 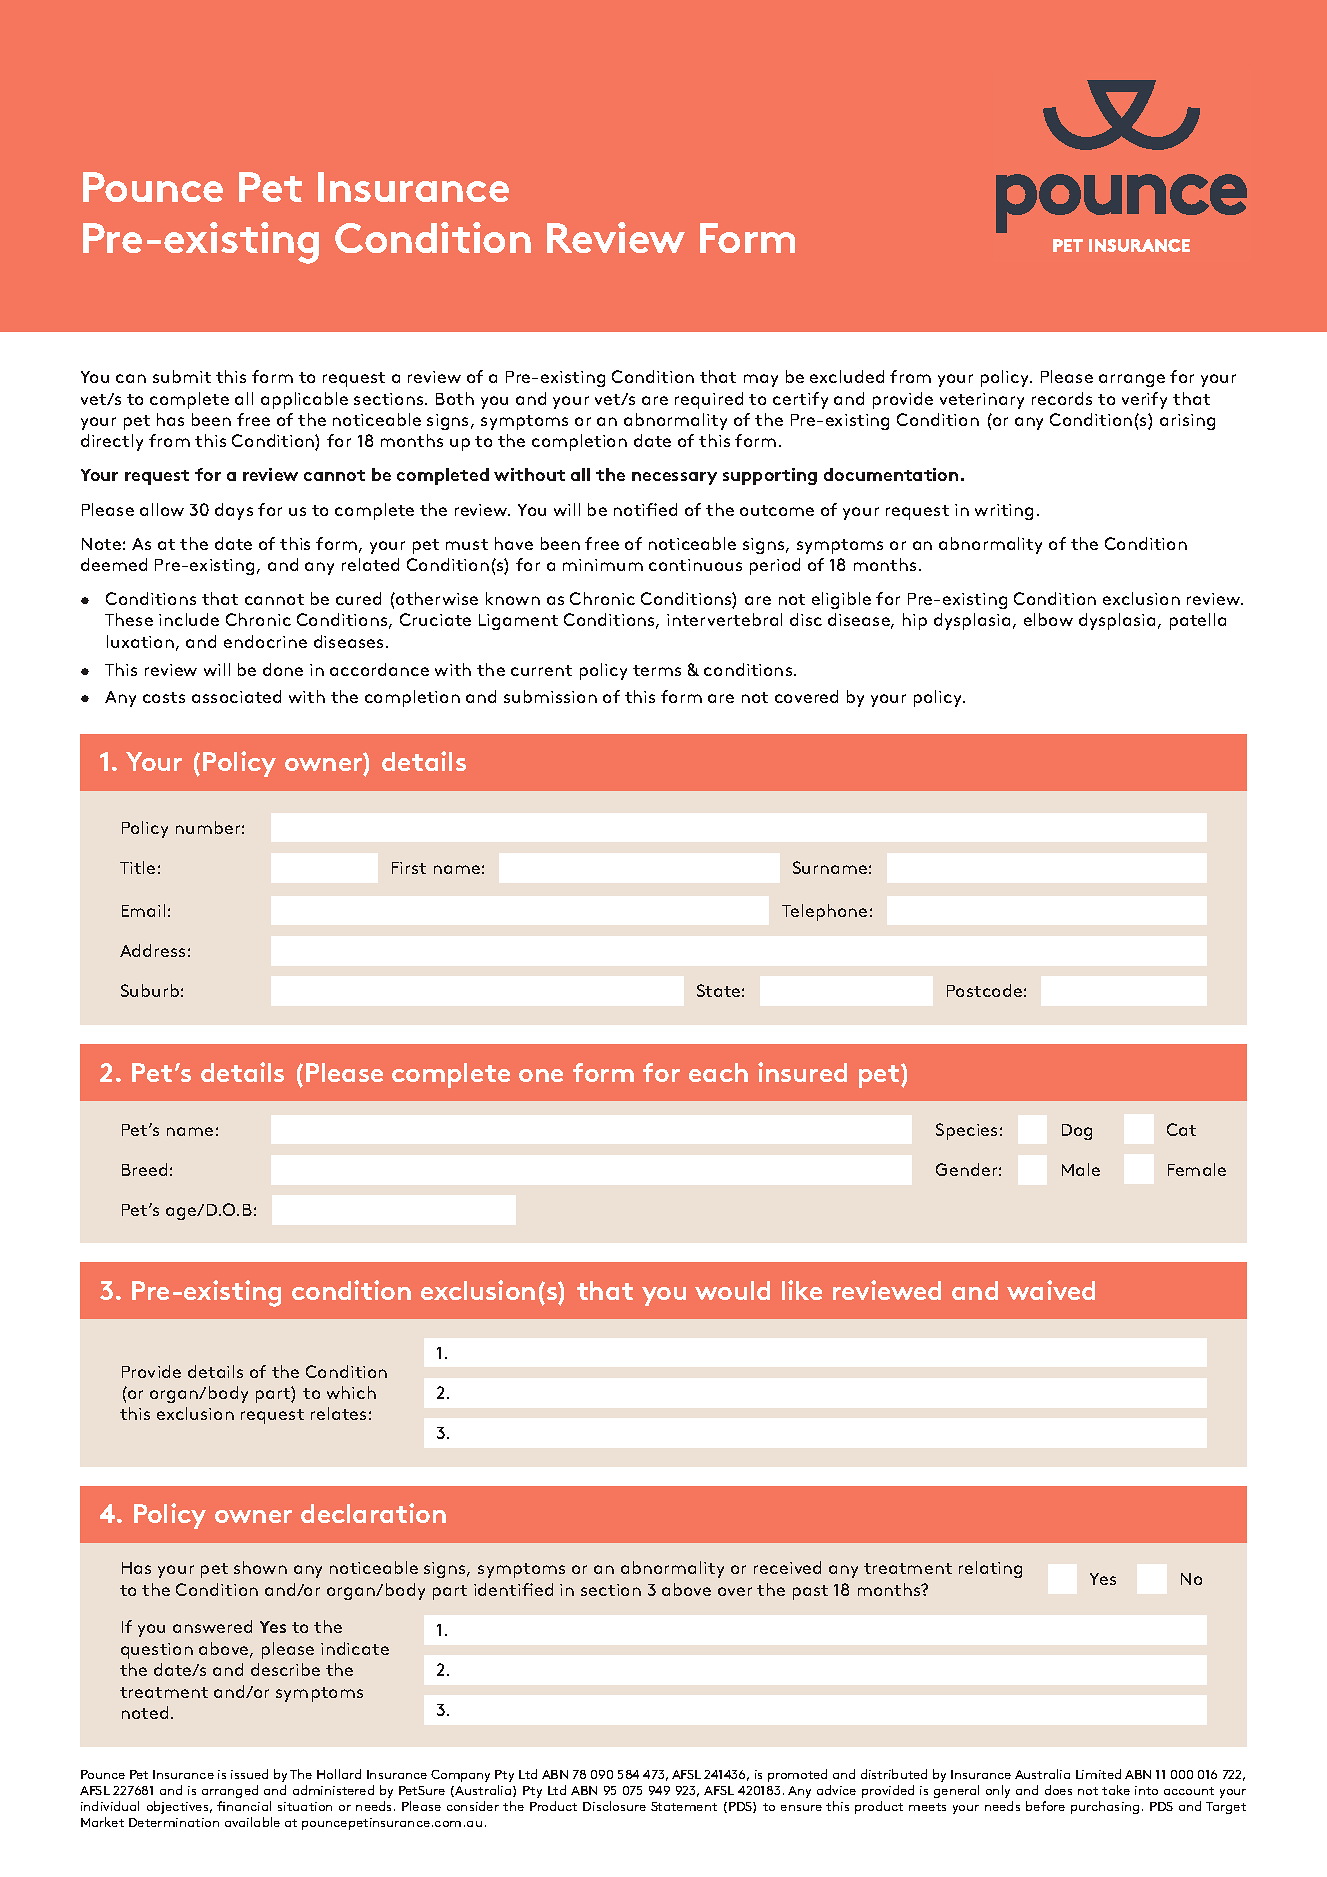 I want to click on Dog, so click(x=1077, y=1132).
